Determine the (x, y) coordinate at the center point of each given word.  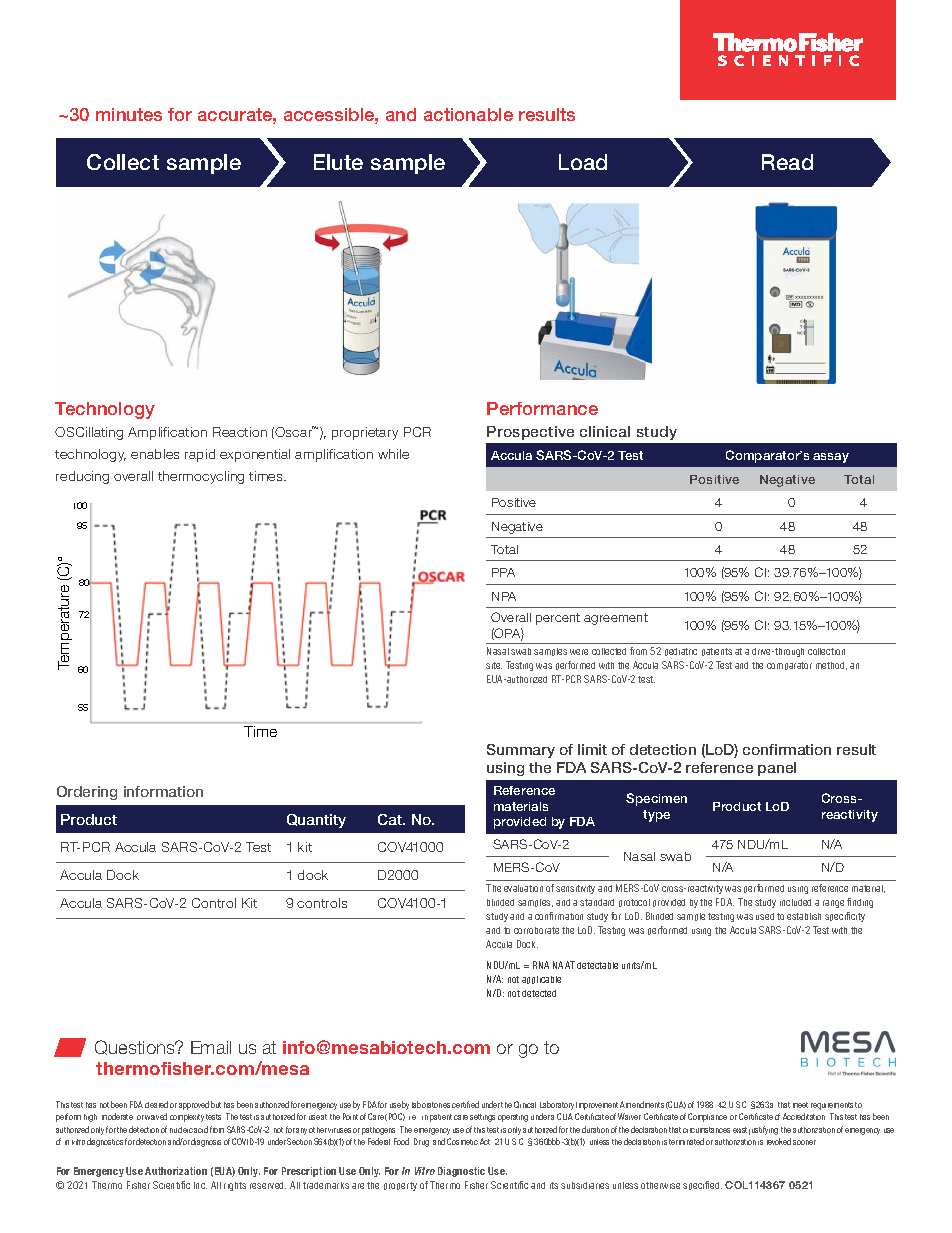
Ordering (87, 793)
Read (787, 162)
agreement (616, 619)
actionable (468, 114)
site (494, 665)
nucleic (181, 1130)
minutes (129, 114)
